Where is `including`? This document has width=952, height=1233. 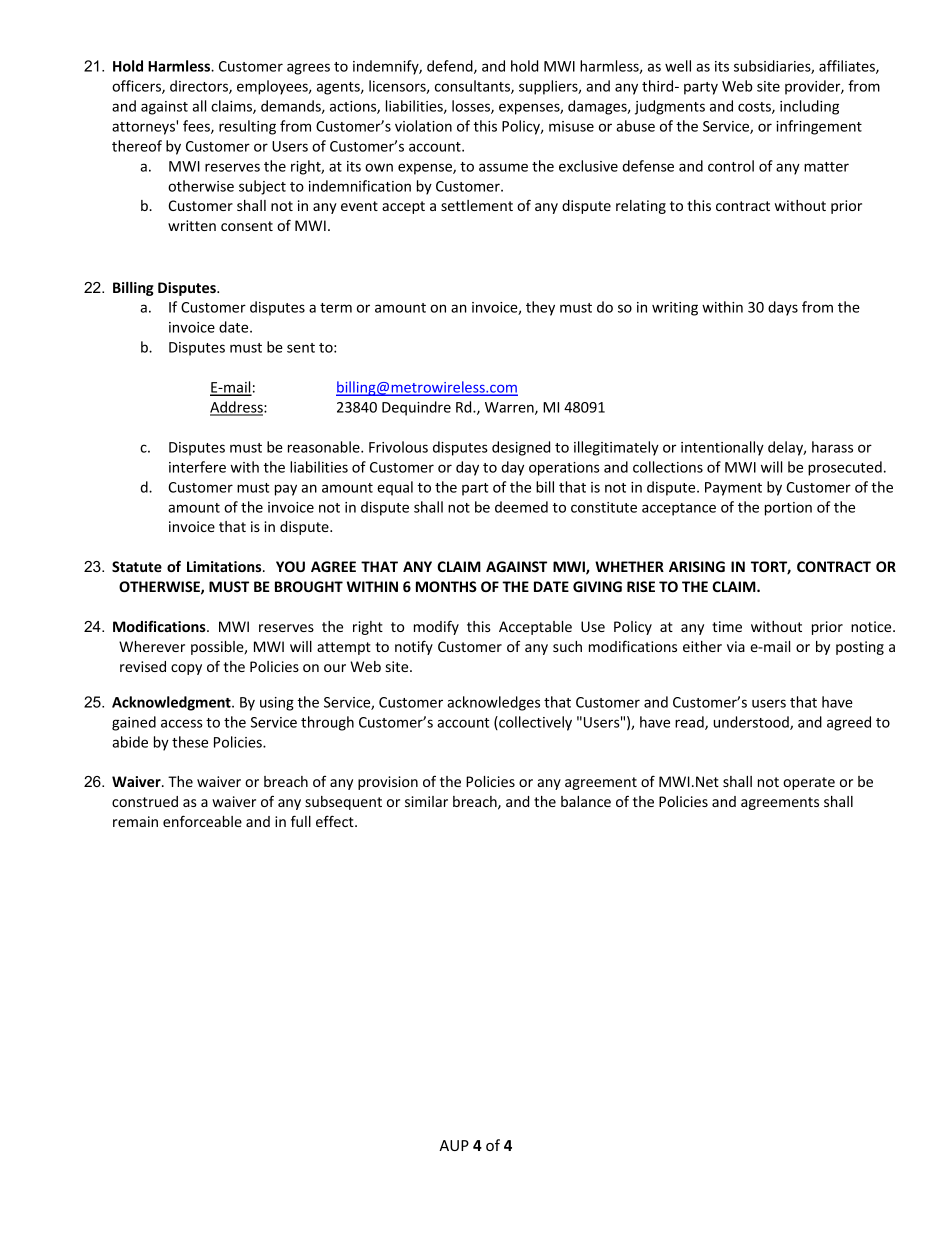 including is located at coordinates (809, 107).
